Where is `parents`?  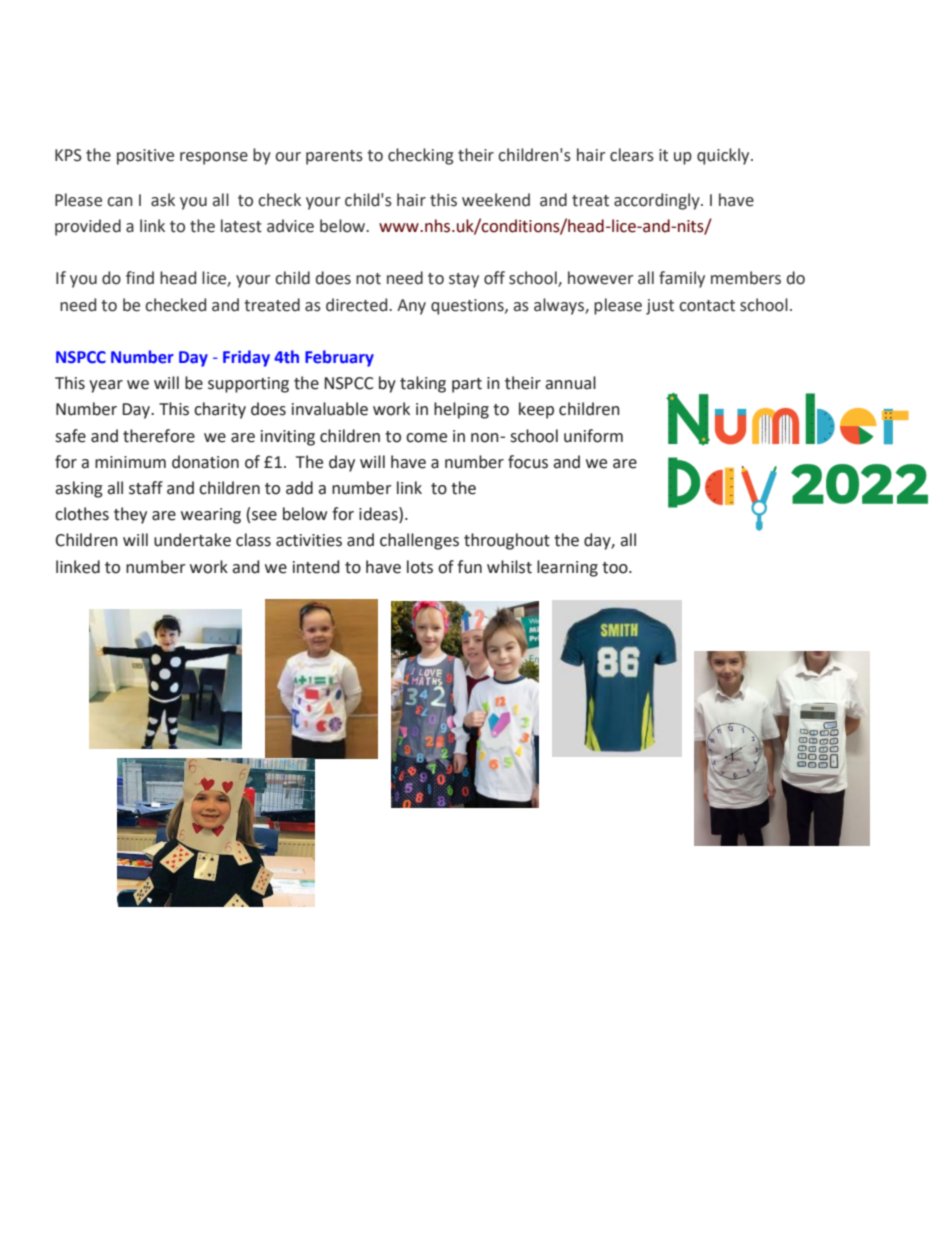 parents is located at coordinates (334, 157).
